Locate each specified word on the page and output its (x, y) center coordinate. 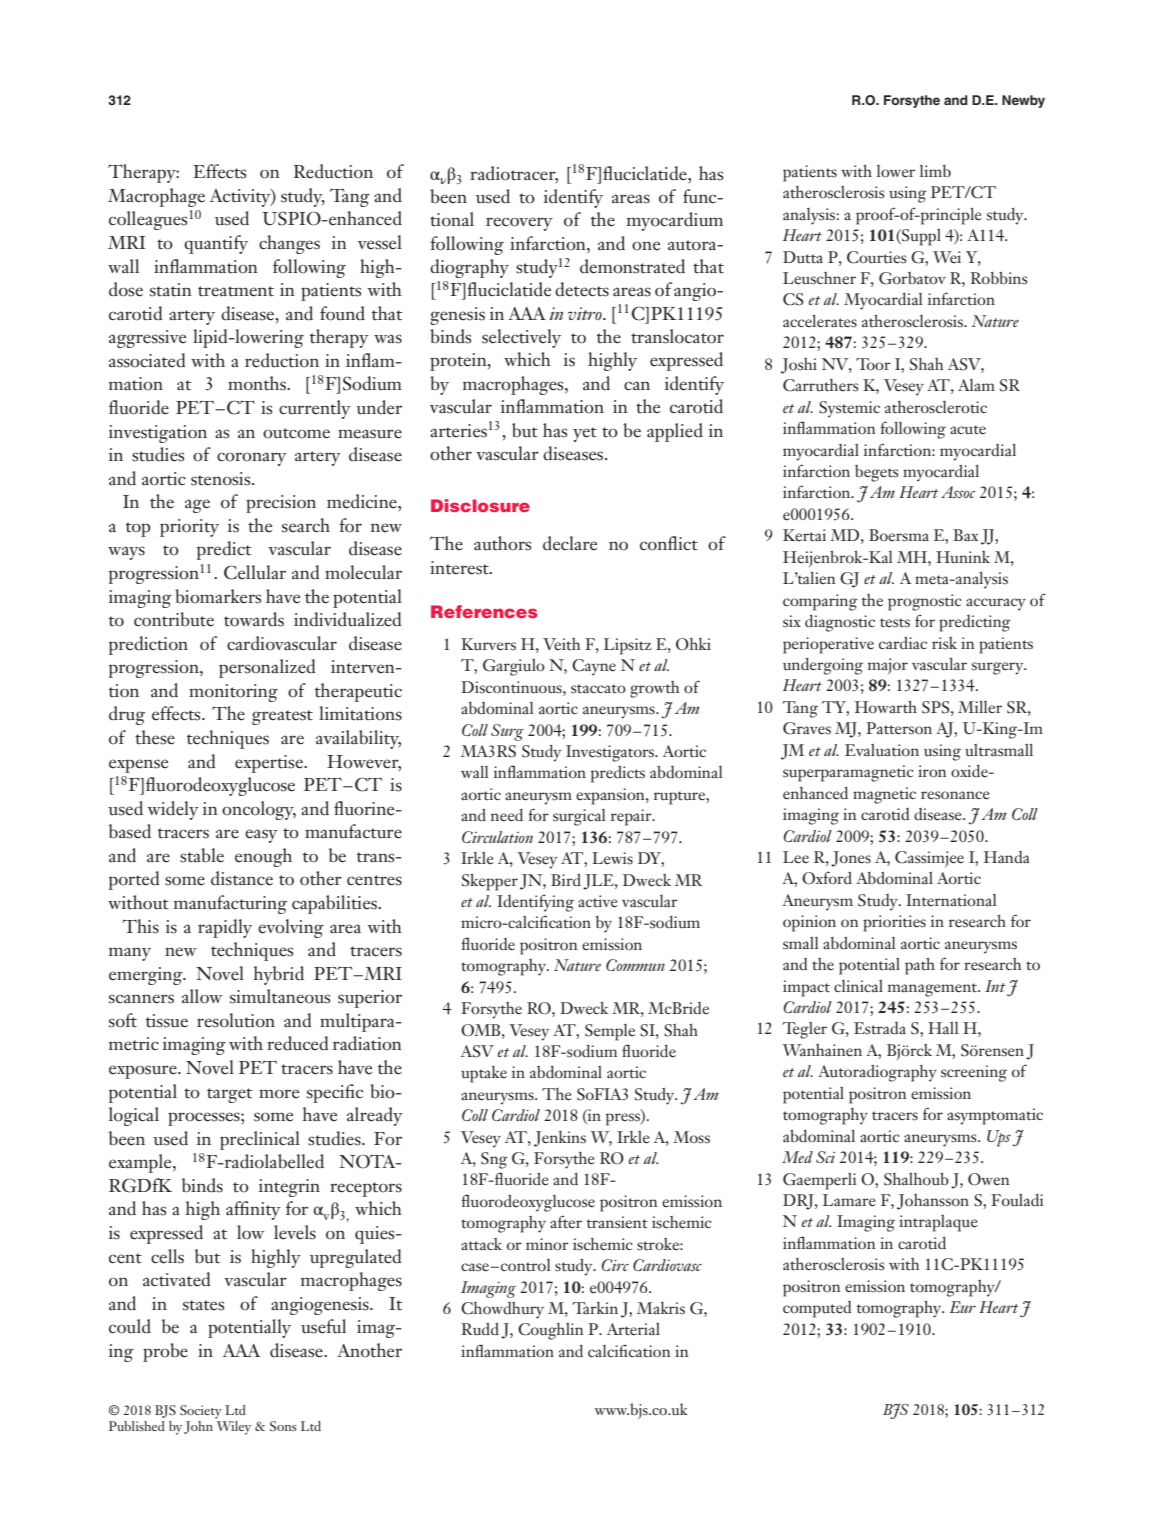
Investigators (611, 753)
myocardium (675, 221)
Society (201, 1412)
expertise (270, 764)
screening (974, 1073)
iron (932, 771)
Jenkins (560, 1139)
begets (876, 473)
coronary (252, 459)
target (229, 1095)
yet (585, 434)
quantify (216, 244)
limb (935, 171)
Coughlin (551, 1331)
